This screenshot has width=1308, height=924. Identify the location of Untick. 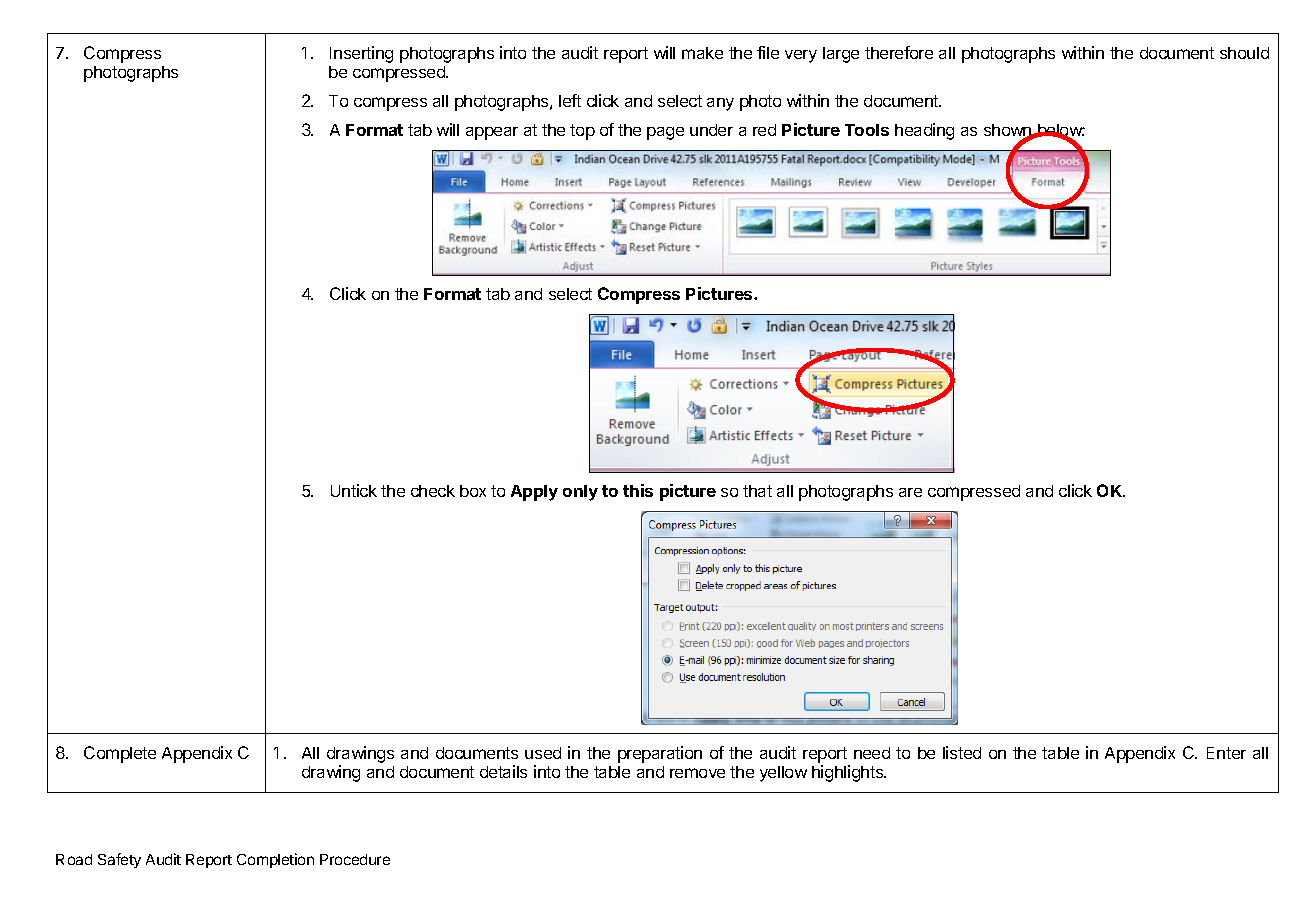
(354, 490).
